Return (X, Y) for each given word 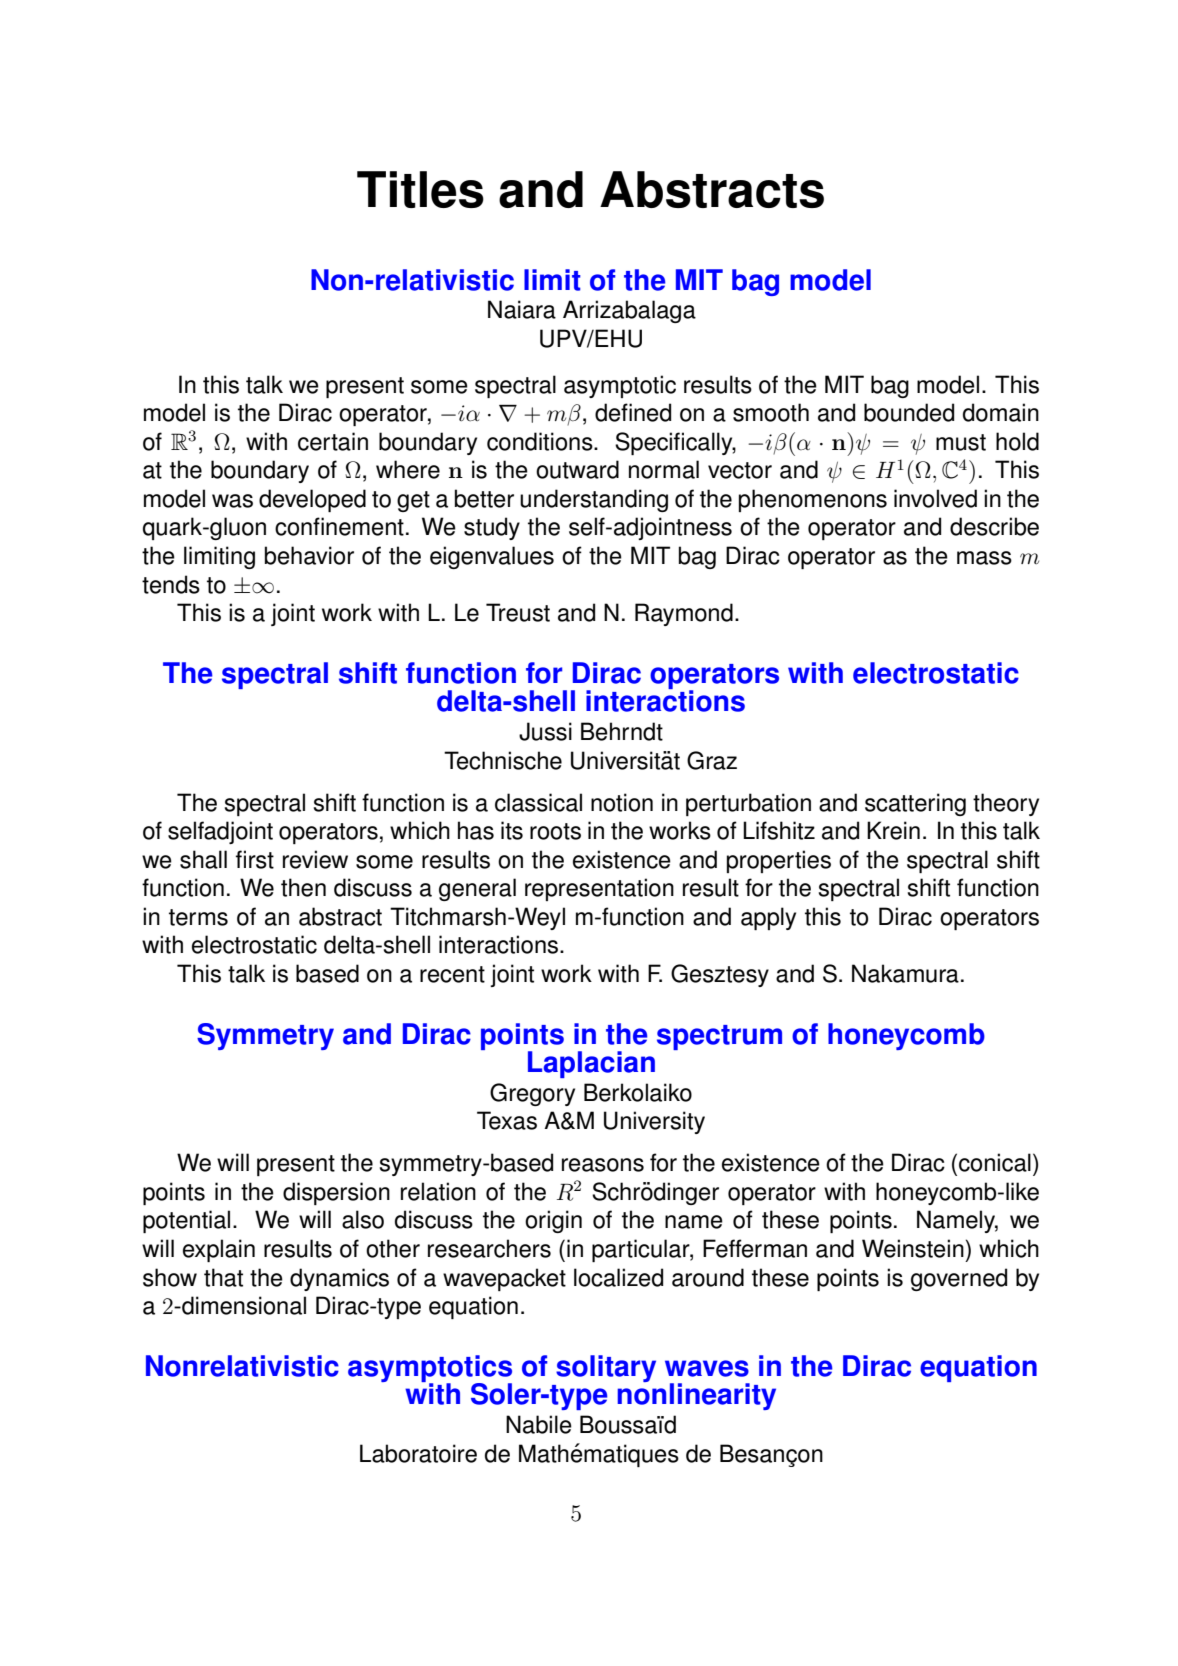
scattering (915, 804)
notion (622, 802)
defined (633, 412)
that (223, 1277)
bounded (909, 412)
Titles (420, 189)
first (255, 859)
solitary (606, 1368)
